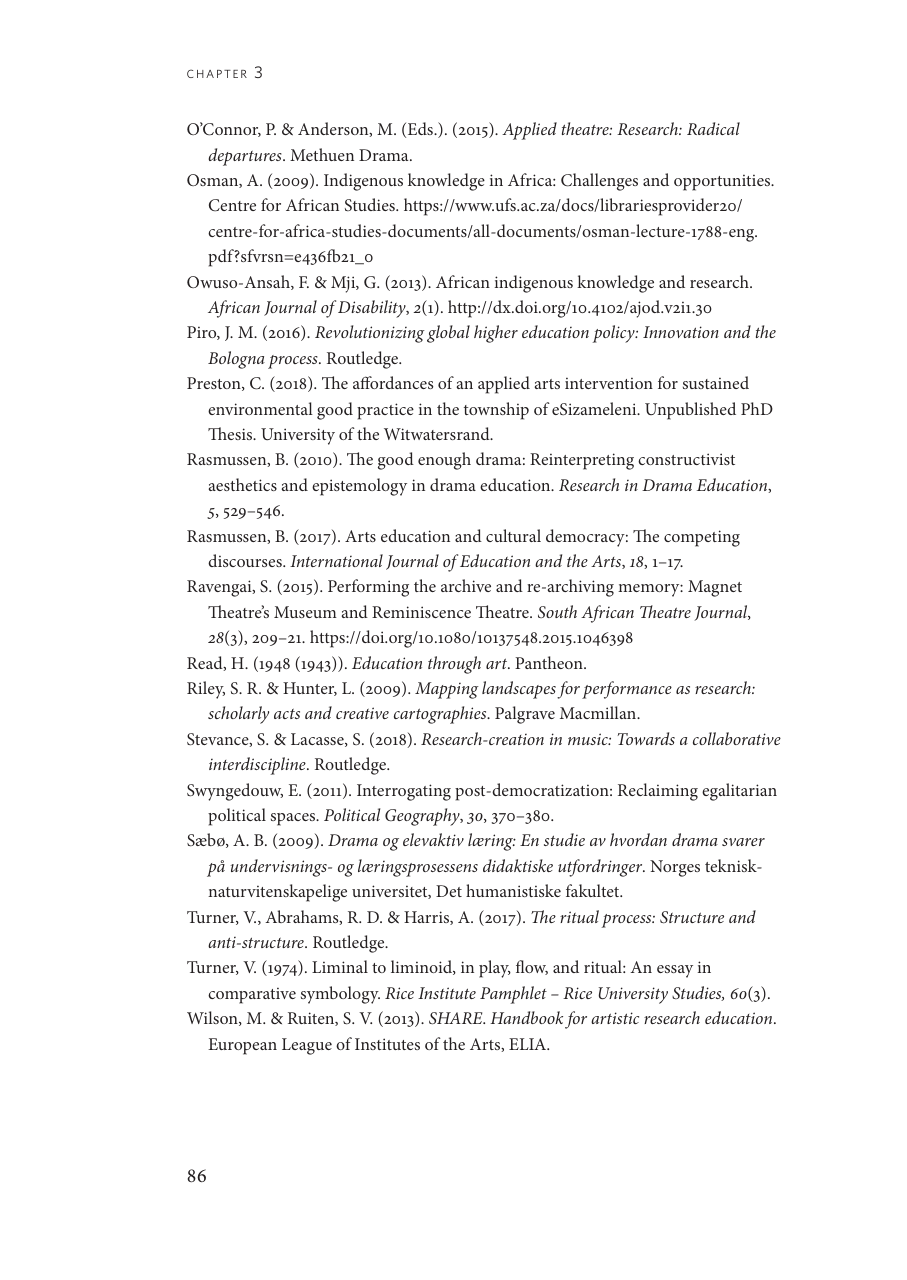 The width and height of the screenshot is (907, 1280). What do you see at coordinates (457, 1018) in the screenshot?
I see `SHARE` at bounding box center [457, 1018].
